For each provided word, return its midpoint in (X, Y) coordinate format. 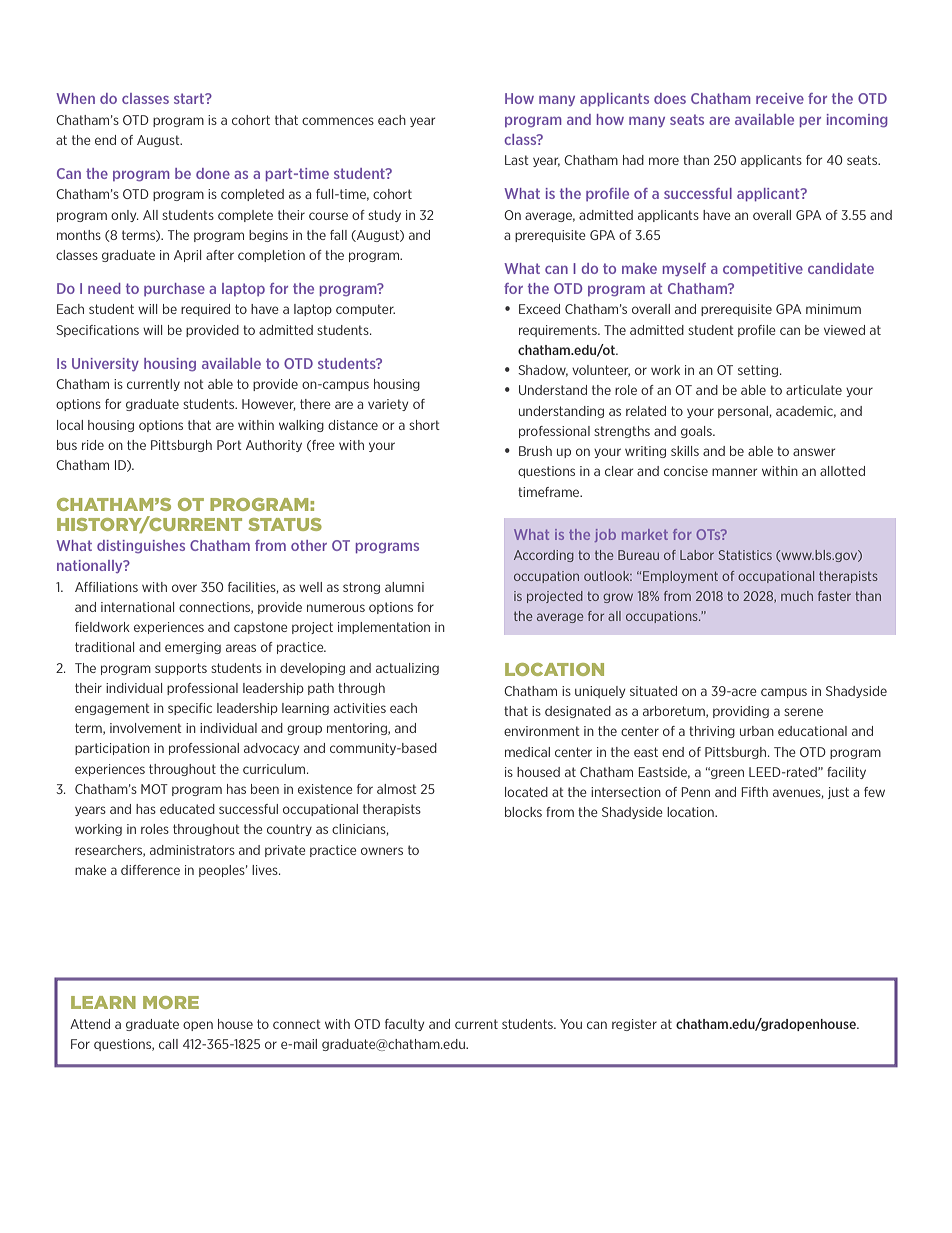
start (190, 98)
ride (93, 445)
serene (803, 712)
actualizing (407, 669)
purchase (174, 289)
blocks (523, 812)
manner (734, 472)
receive (780, 98)
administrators (192, 850)
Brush (535, 451)
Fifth (754, 792)
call (168, 1044)
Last (517, 160)
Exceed (539, 309)
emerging (193, 648)
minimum (833, 309)
